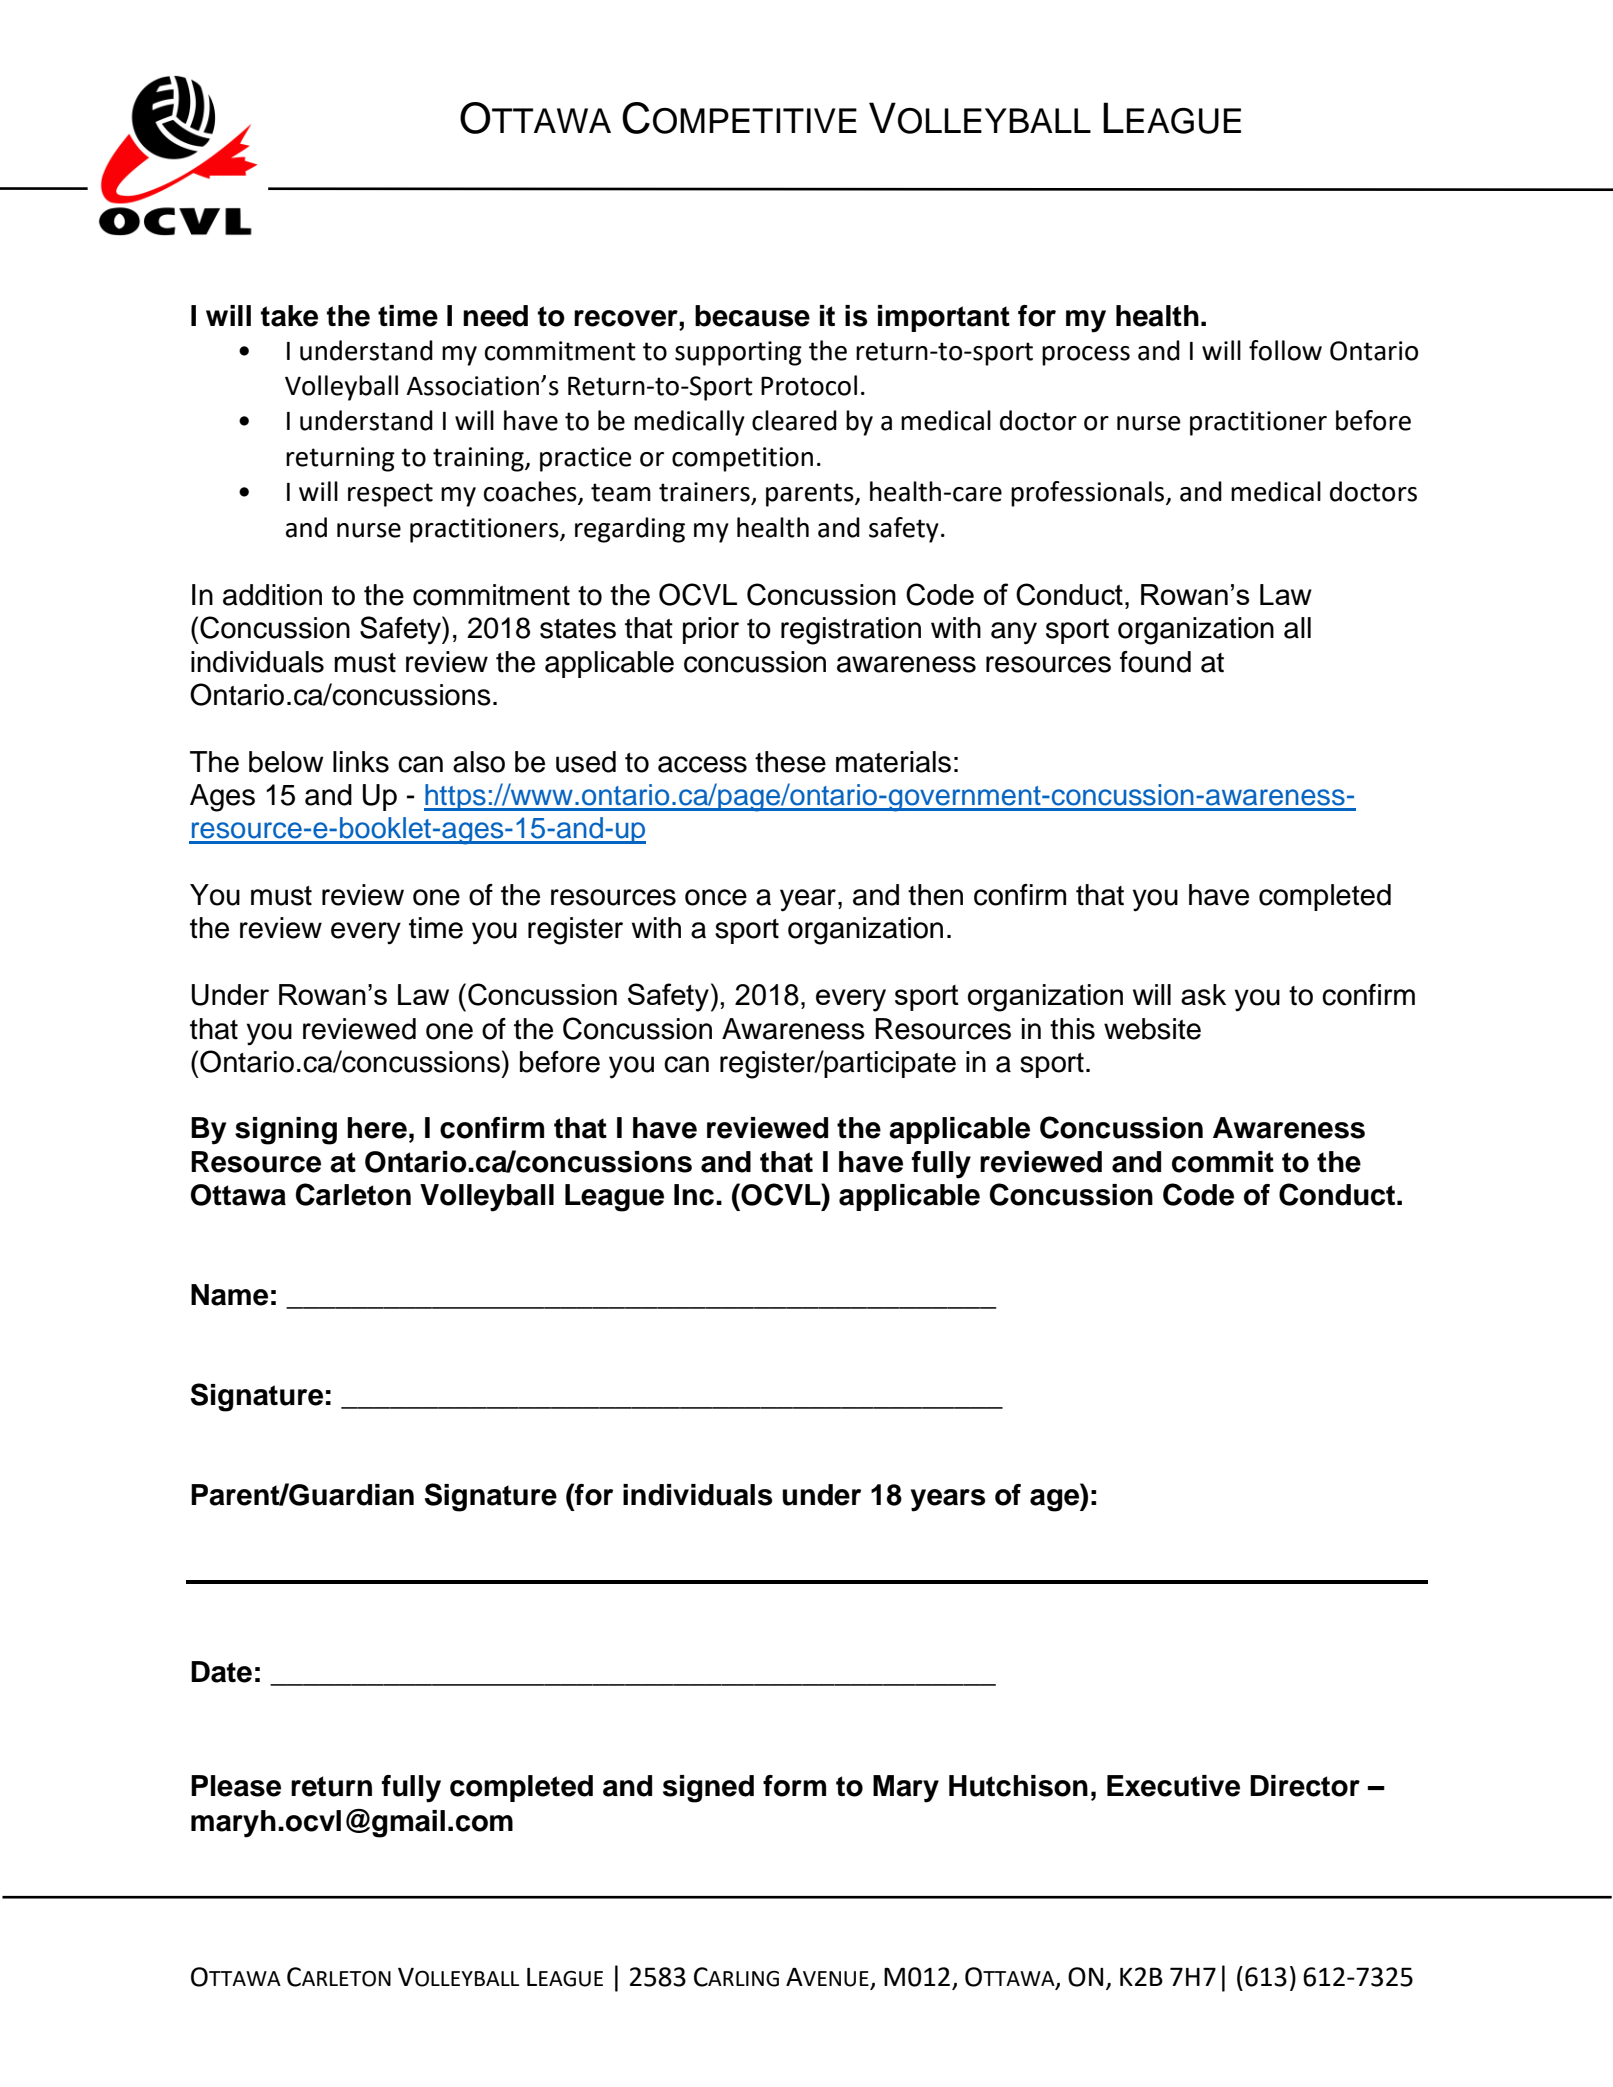 Image resolution: width=1613 pixels, height=2087 pixels. I want to click on take, so click(289, 316).
